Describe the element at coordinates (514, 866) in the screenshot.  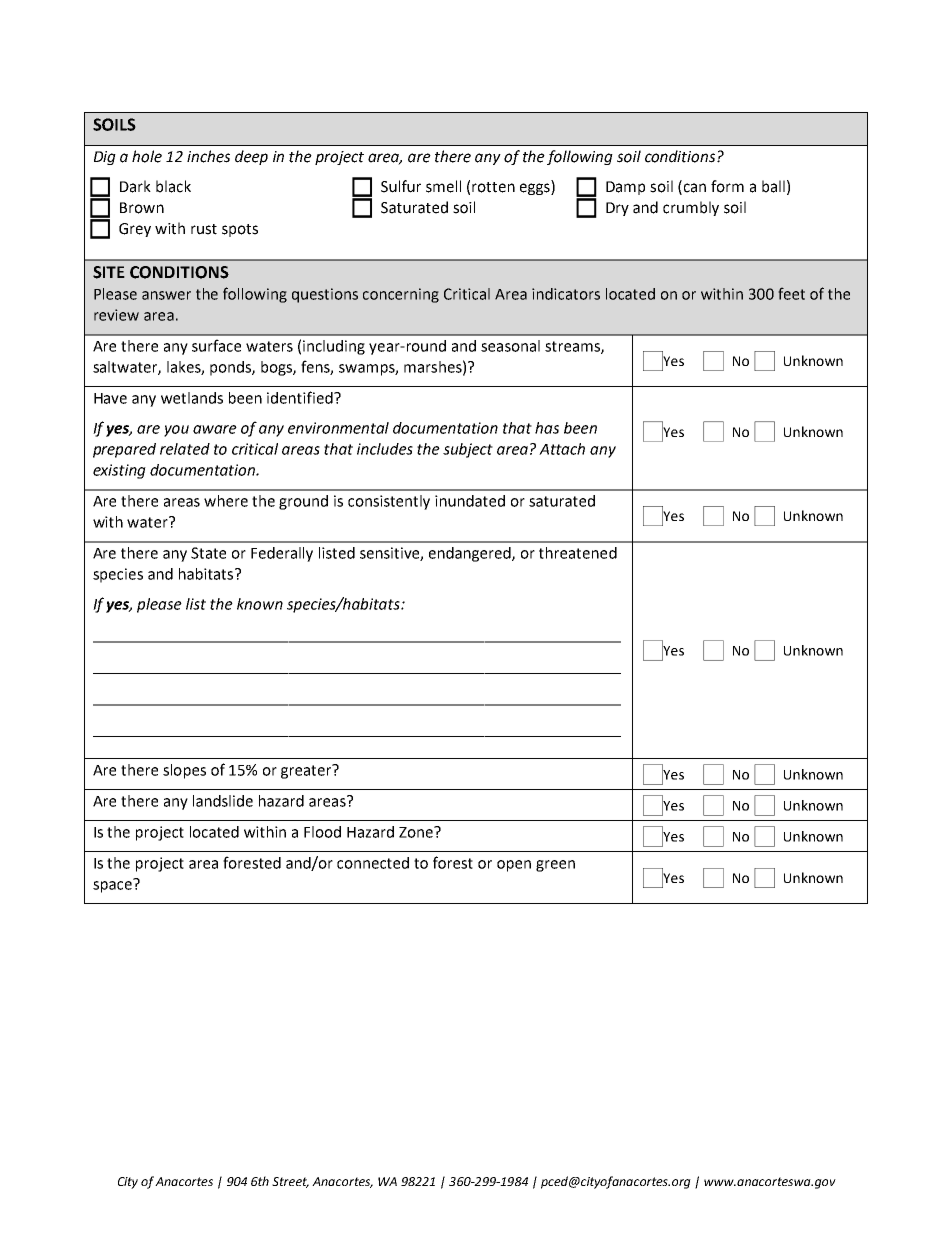
I see `open` at that location.
